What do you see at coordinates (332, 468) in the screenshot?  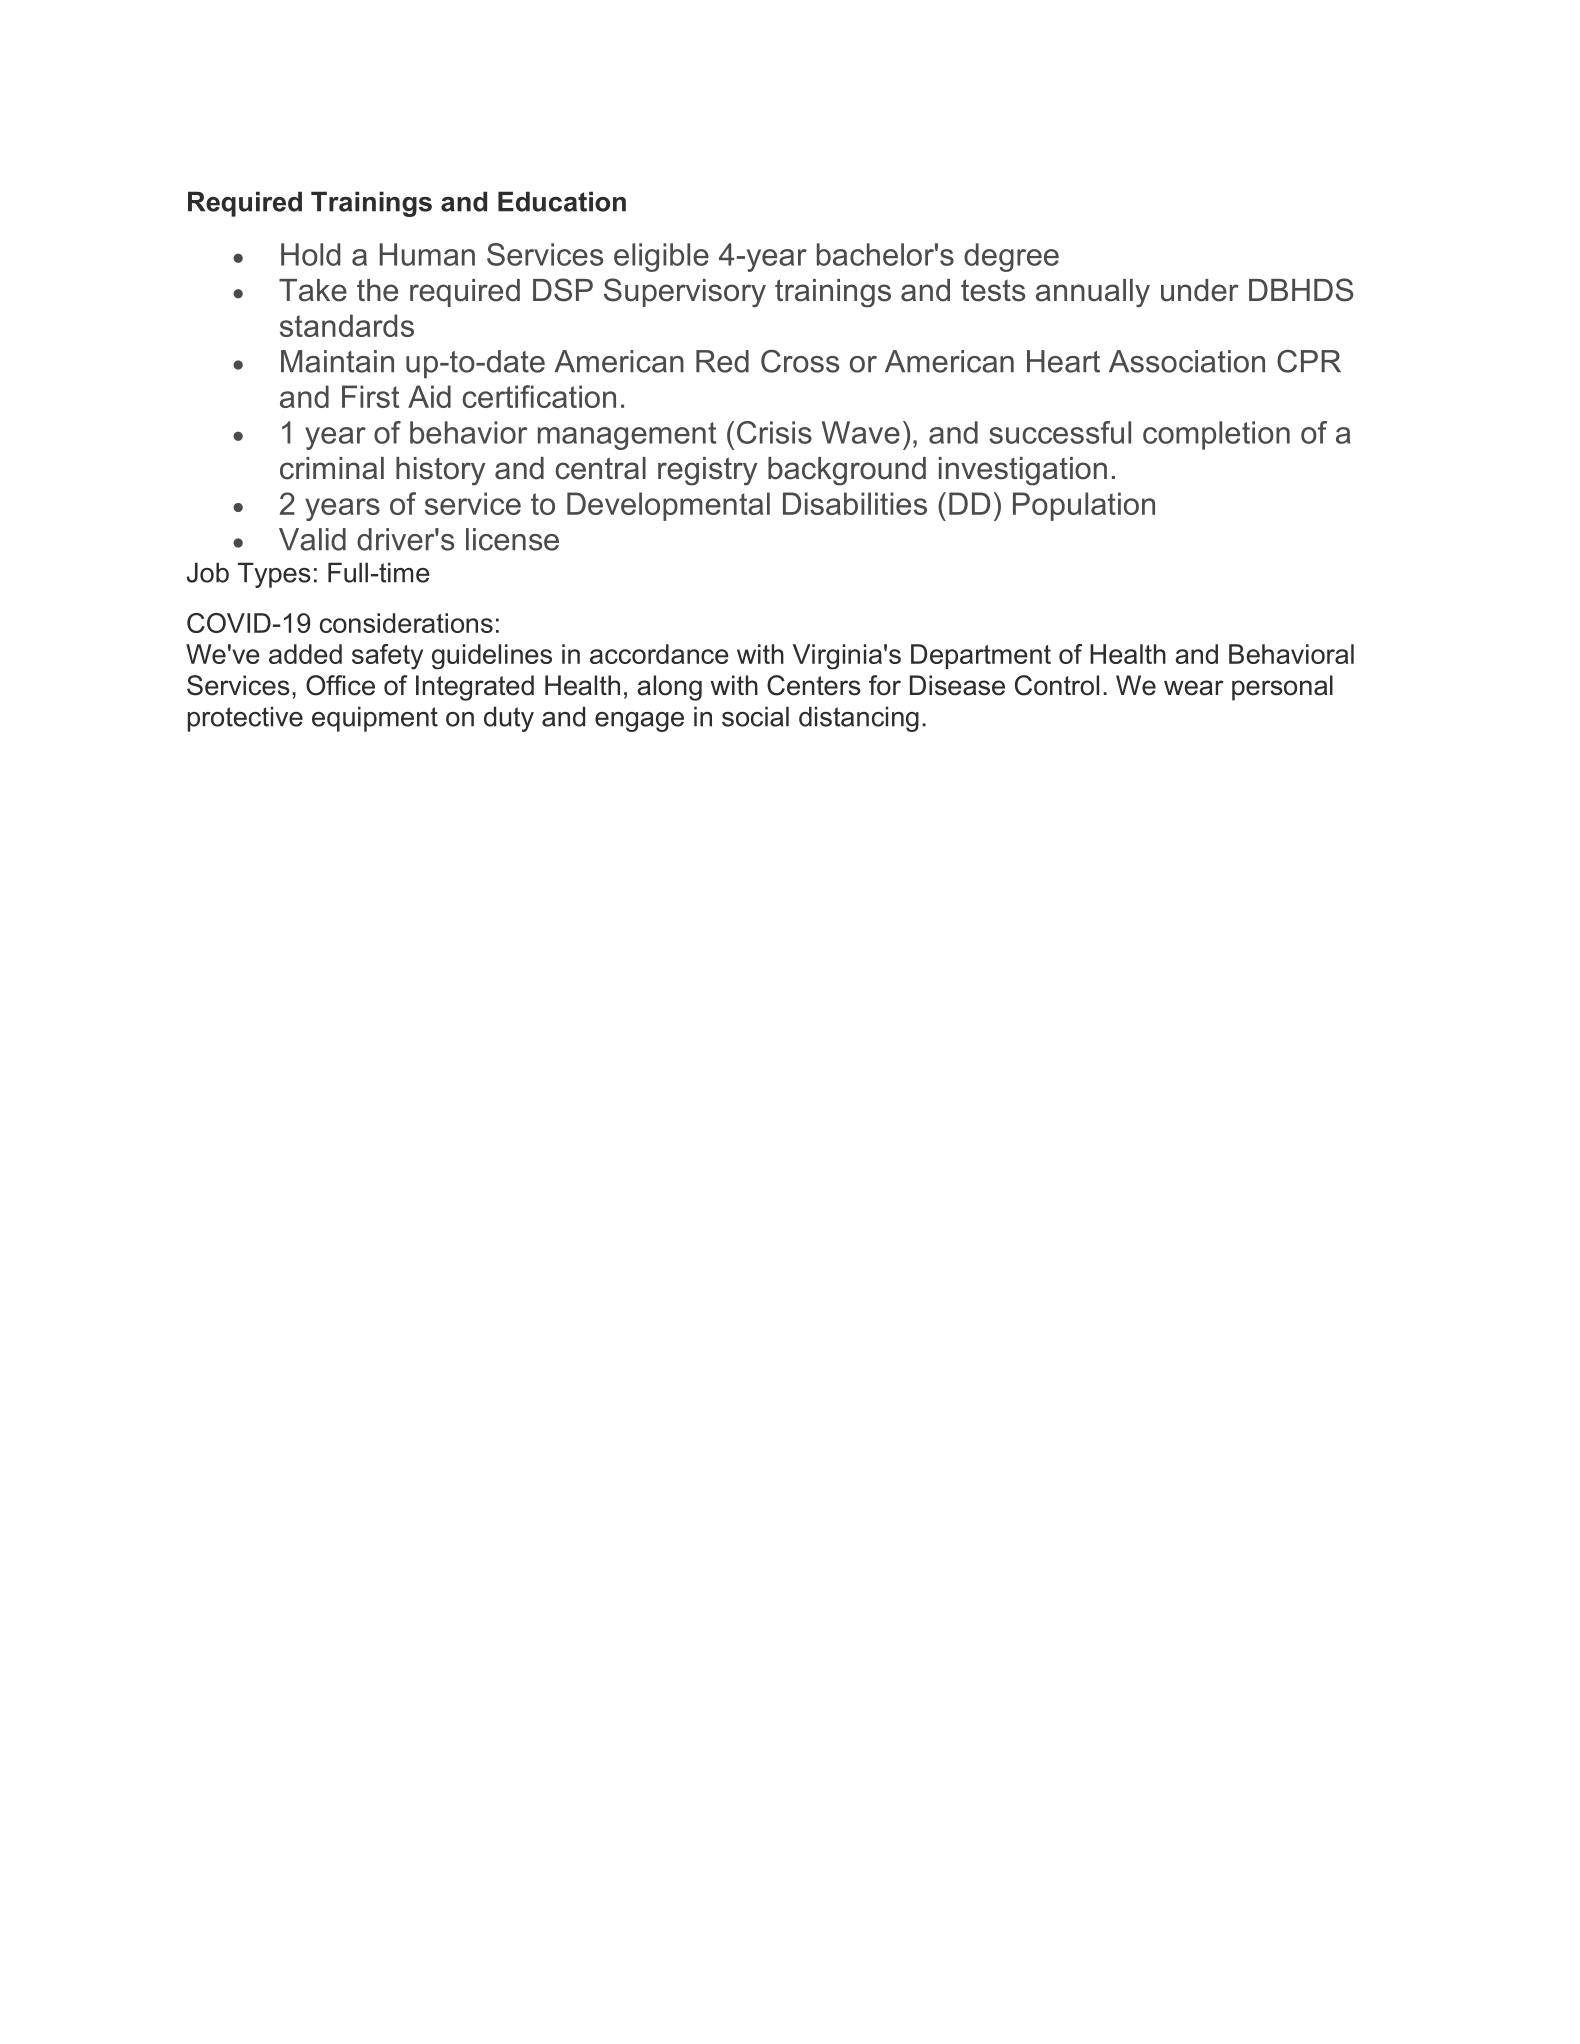 I see `criminal` at bounding box center [332, 468].
